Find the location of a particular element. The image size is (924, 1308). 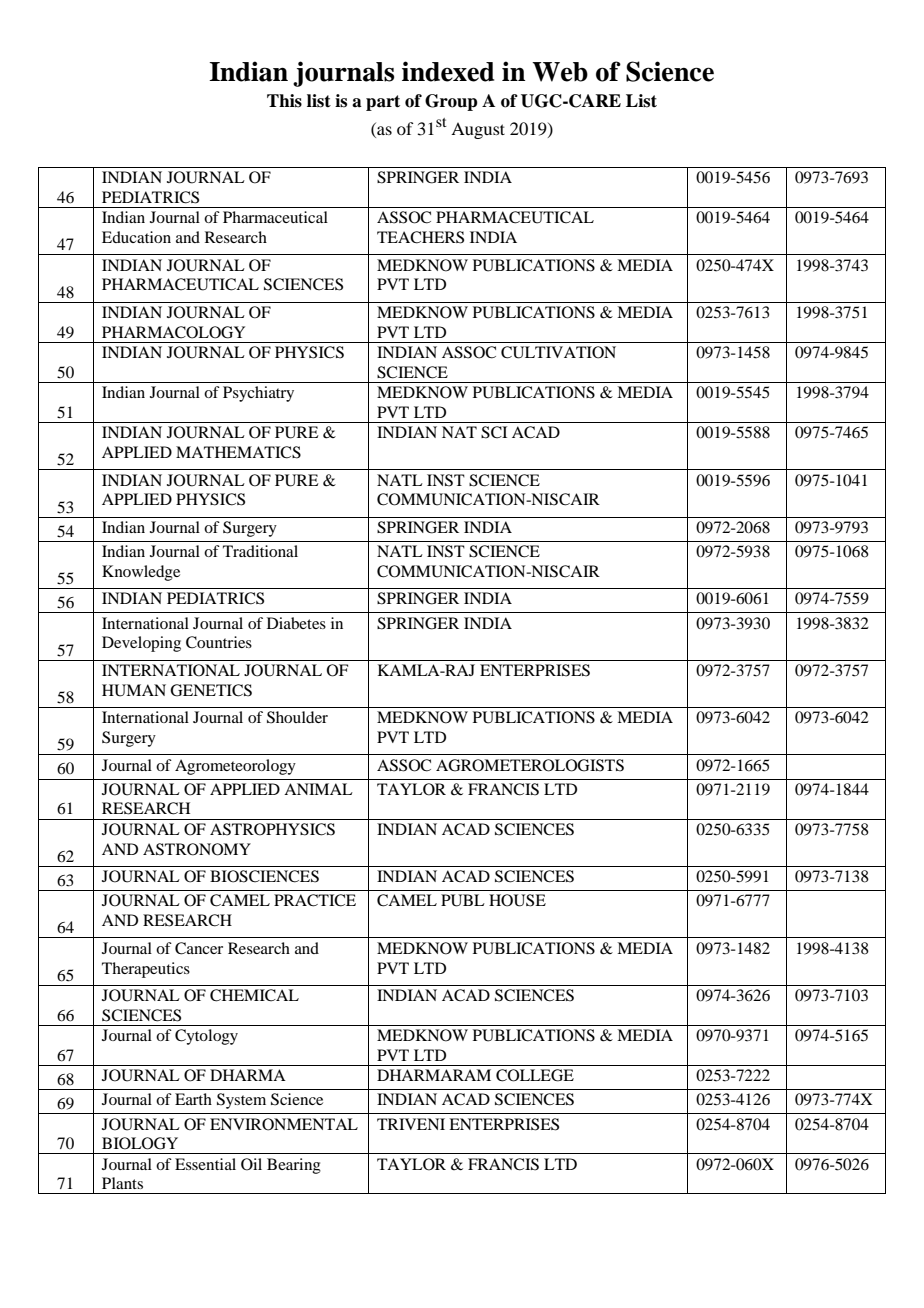

part is located at coordinates (383, 103).
